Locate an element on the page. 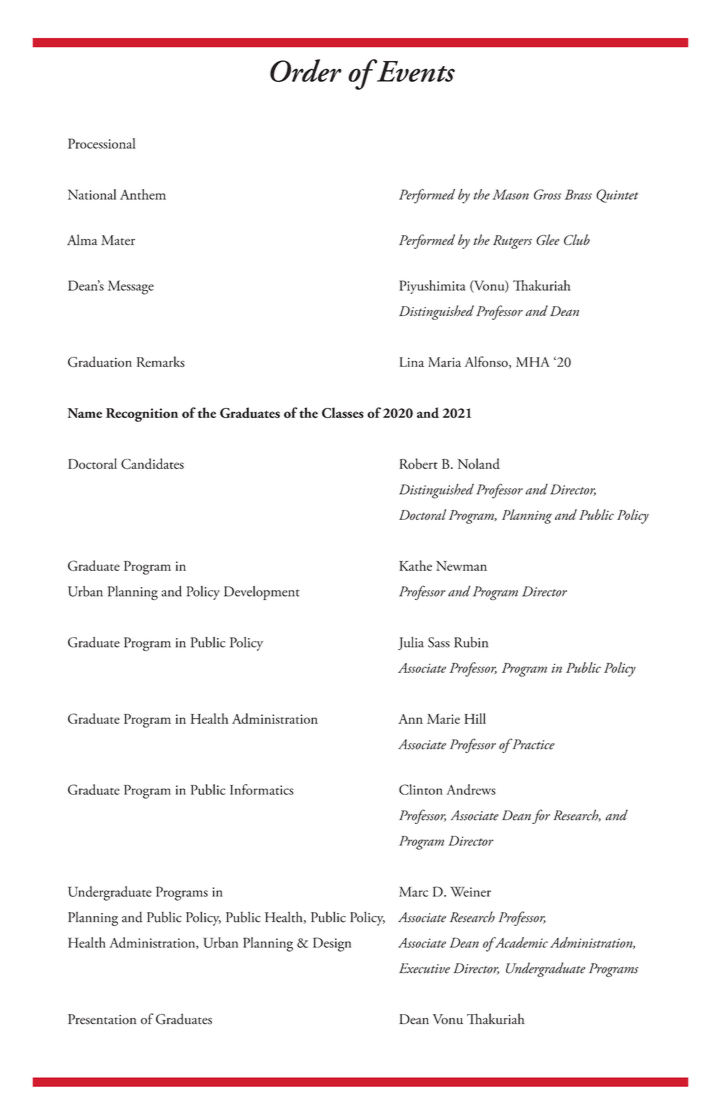 The width and height of the page is (721, 1114). Gross is located at coordinates (547, 194).
